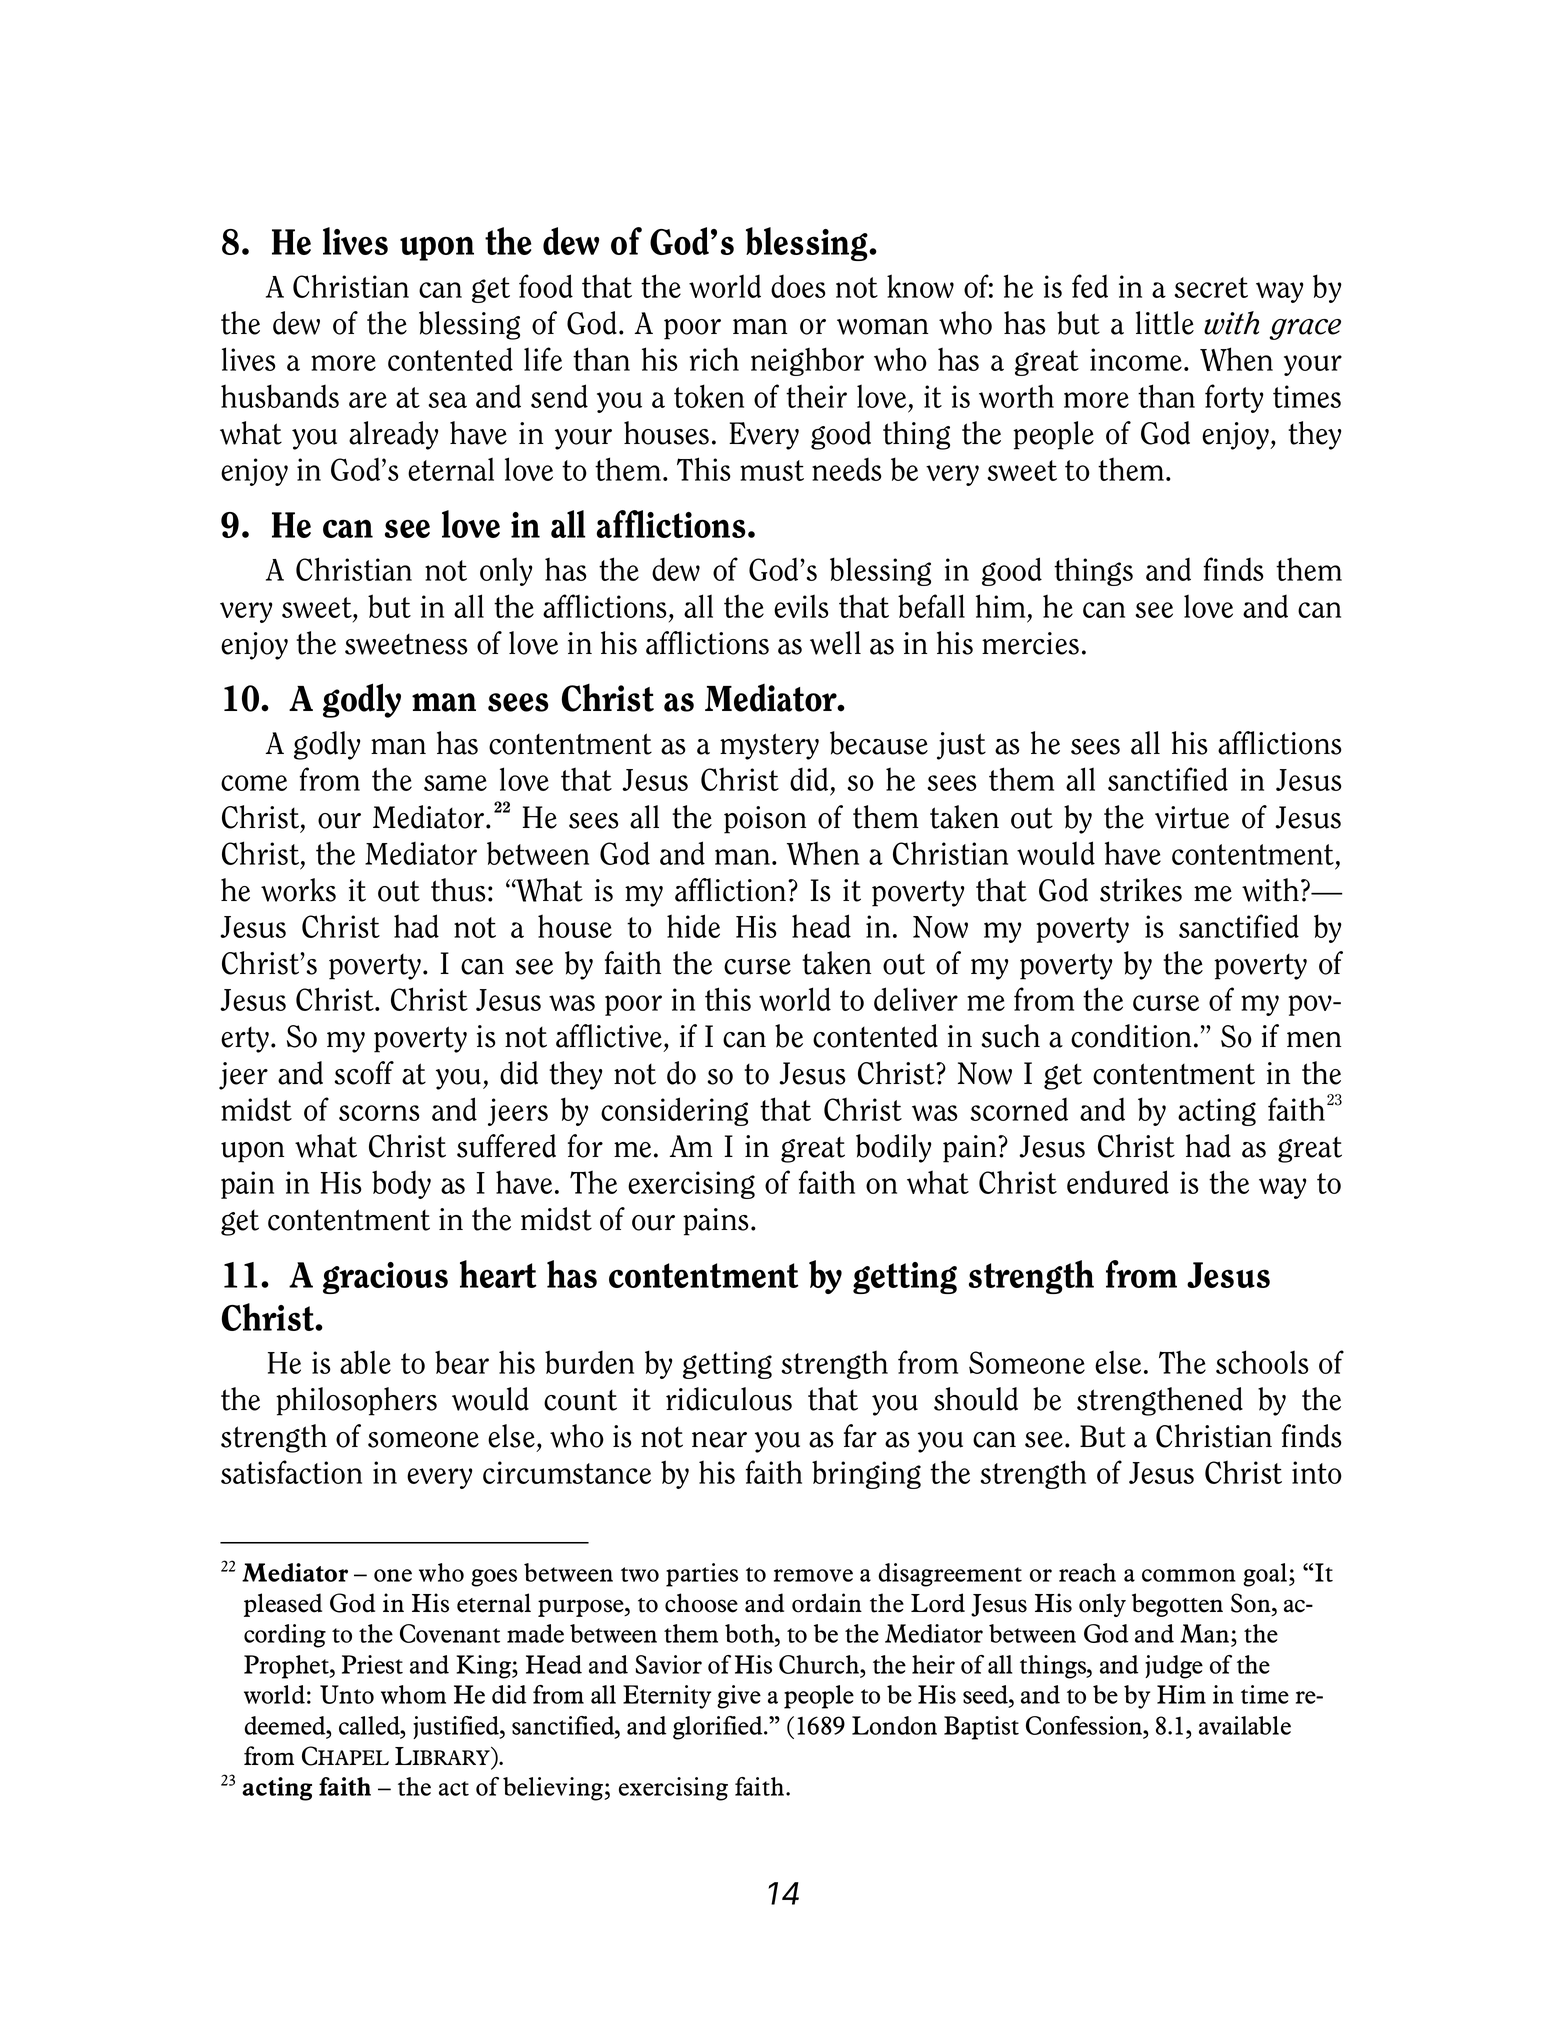 The width and height of the screenshot is (1563, 2023). Describe the element at coordinates (368, 400) in the screenshot. I see `are` at that location.
